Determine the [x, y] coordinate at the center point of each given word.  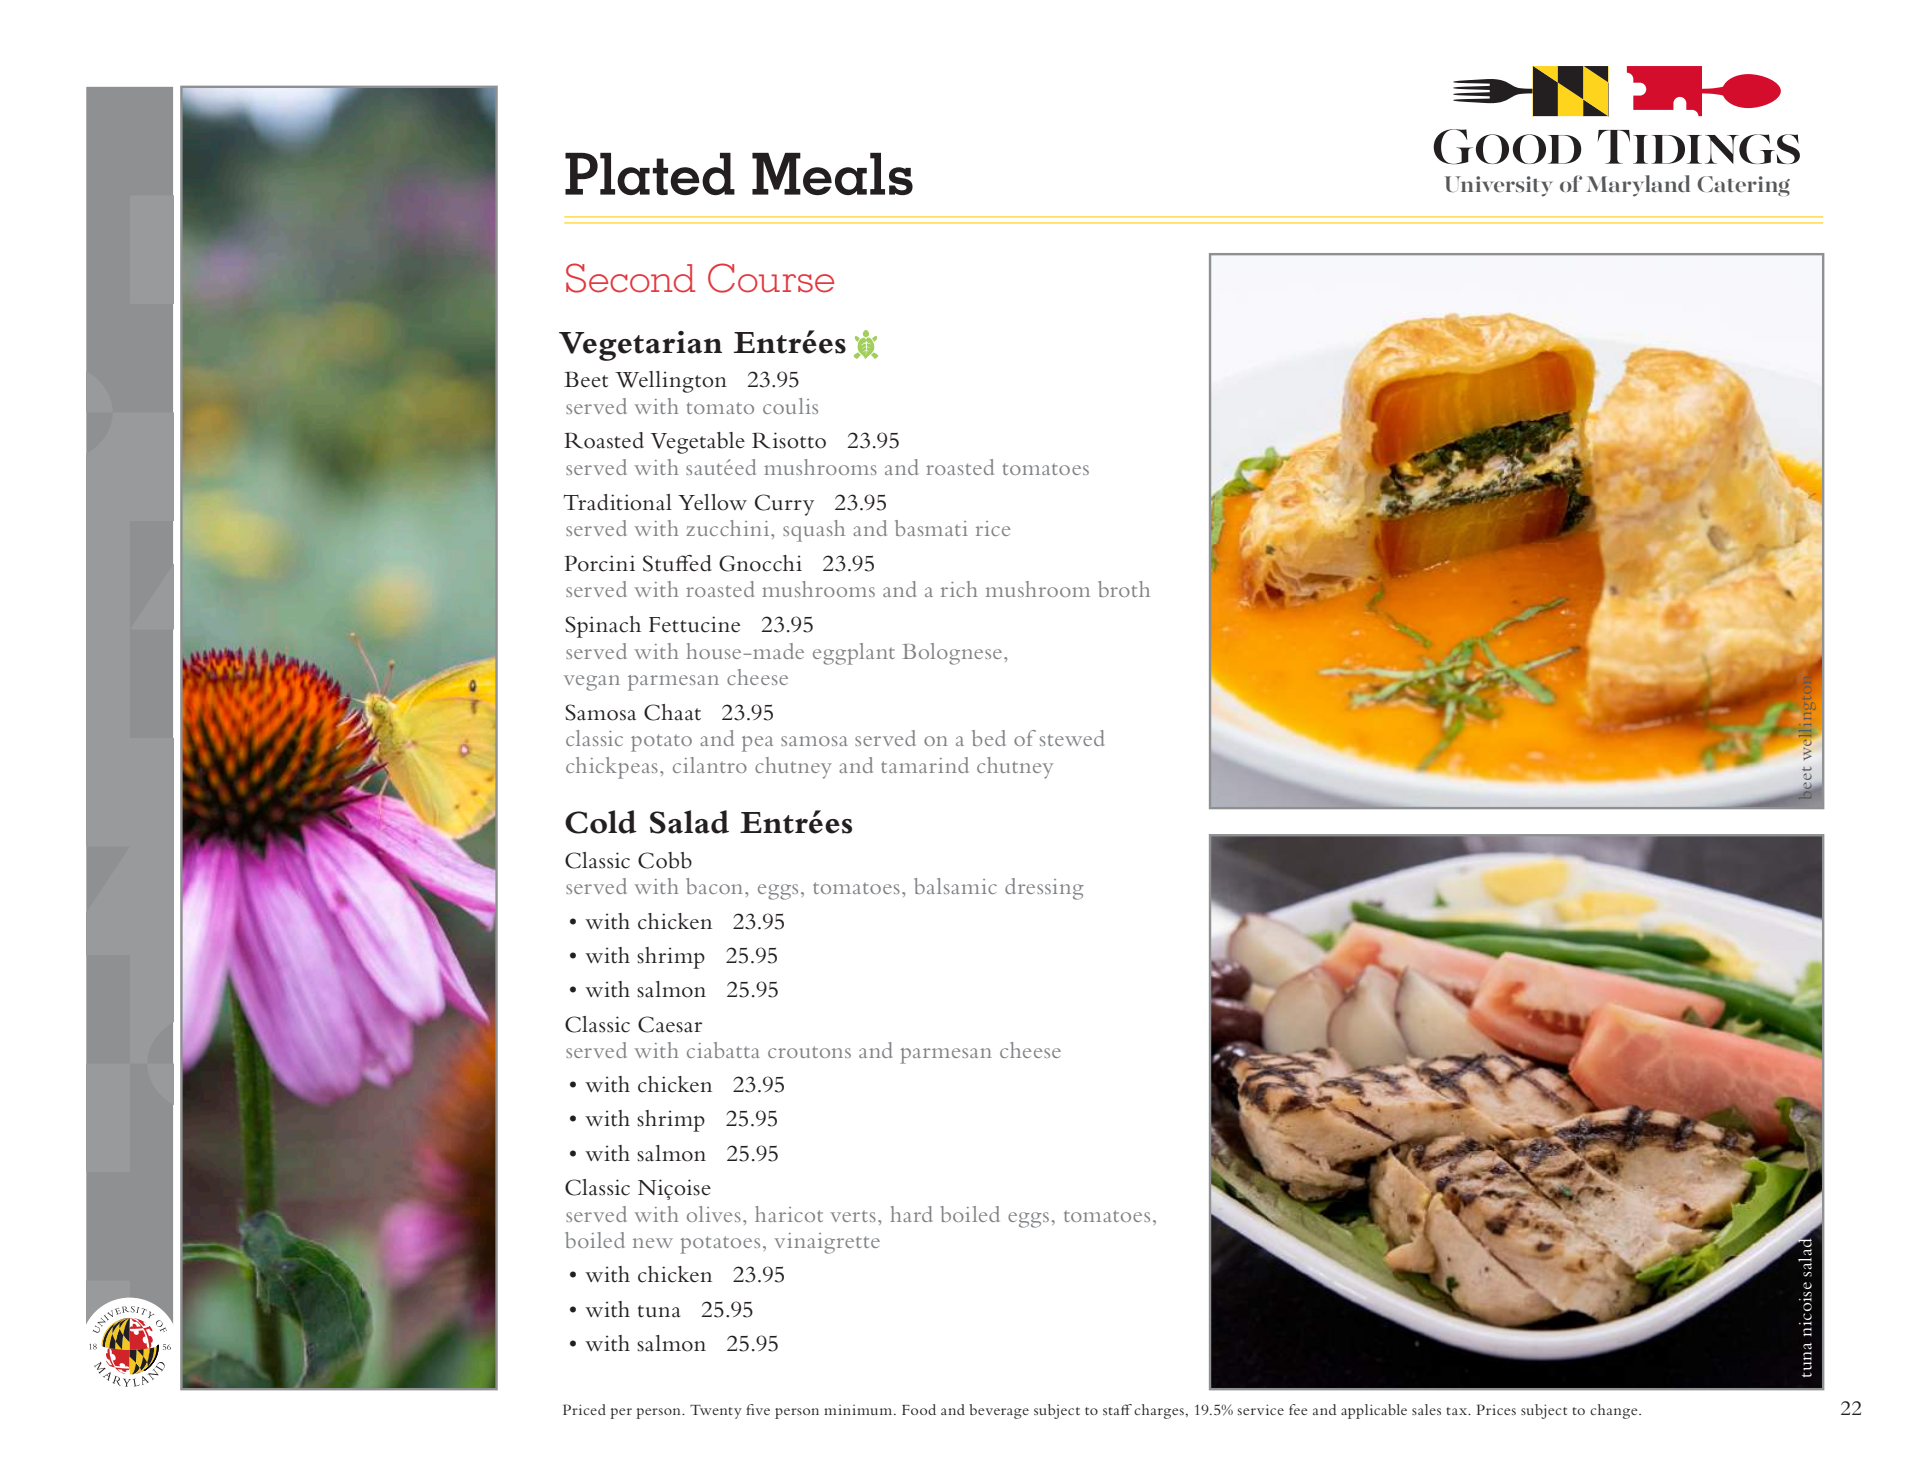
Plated [650, 174]
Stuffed [677, 563]
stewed [1072, 738]
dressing [1044, 889]
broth [1124, 589]
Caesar [670, 1024]
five [758, 1409]
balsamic [955, 886]
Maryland [1638, 186]
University [1499, 186]
